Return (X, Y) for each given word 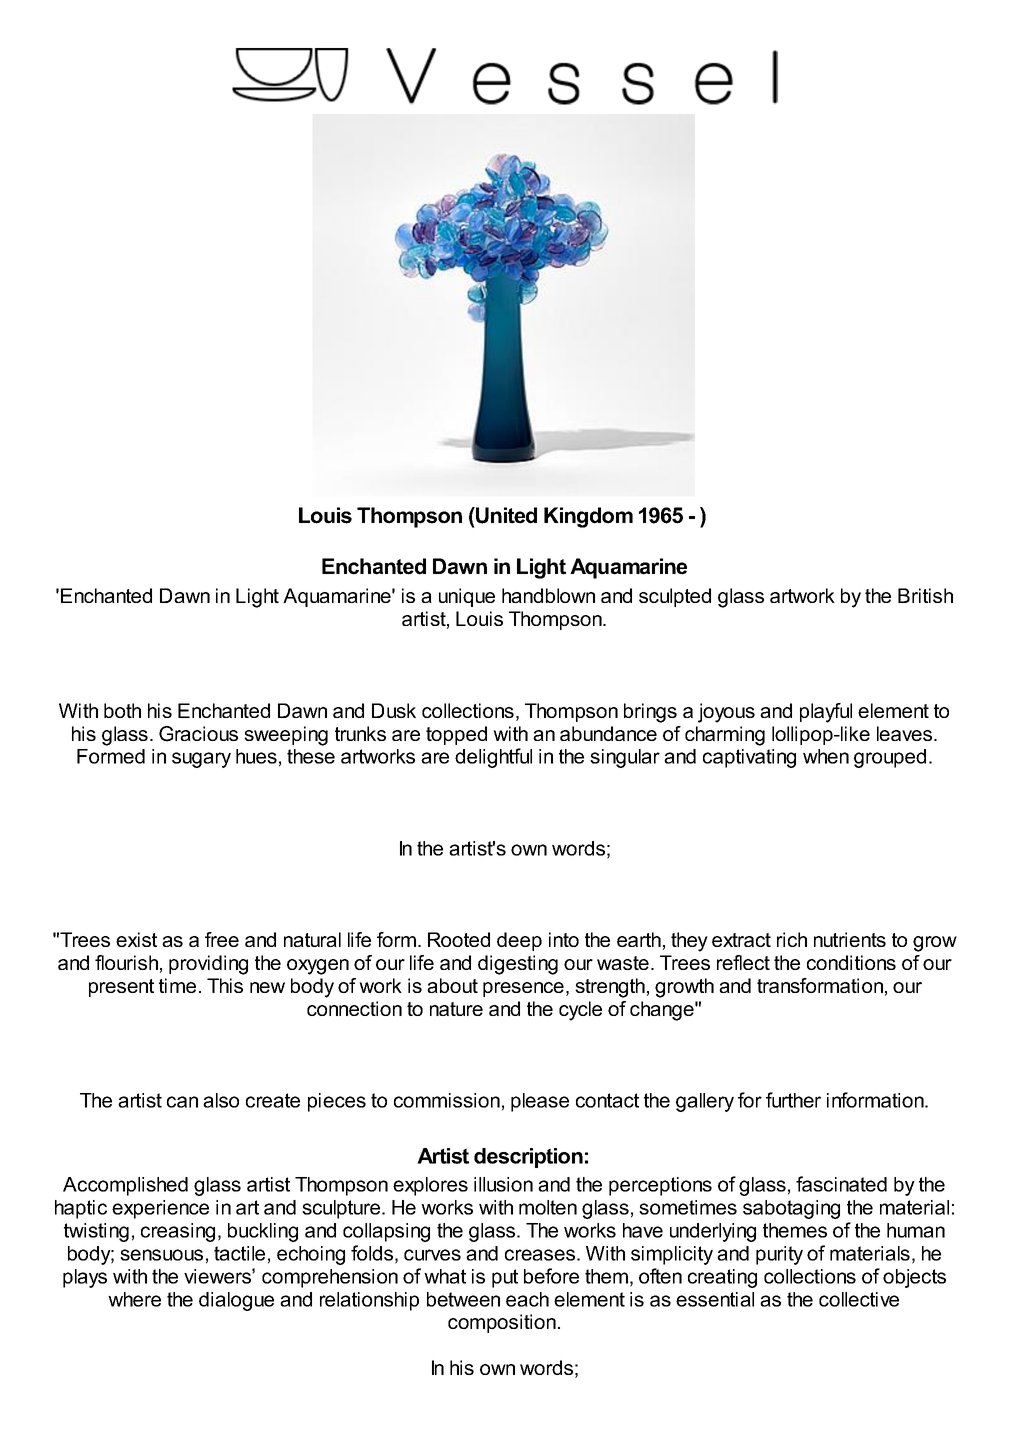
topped (456, 735)
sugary (201, 760)
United (505, 515)
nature (456, 1009)
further (793, 1100)
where (134, 1299)
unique (467, 597)
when (826, 756)
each (527, 1299)
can (182, 1102)
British (925, 595)
